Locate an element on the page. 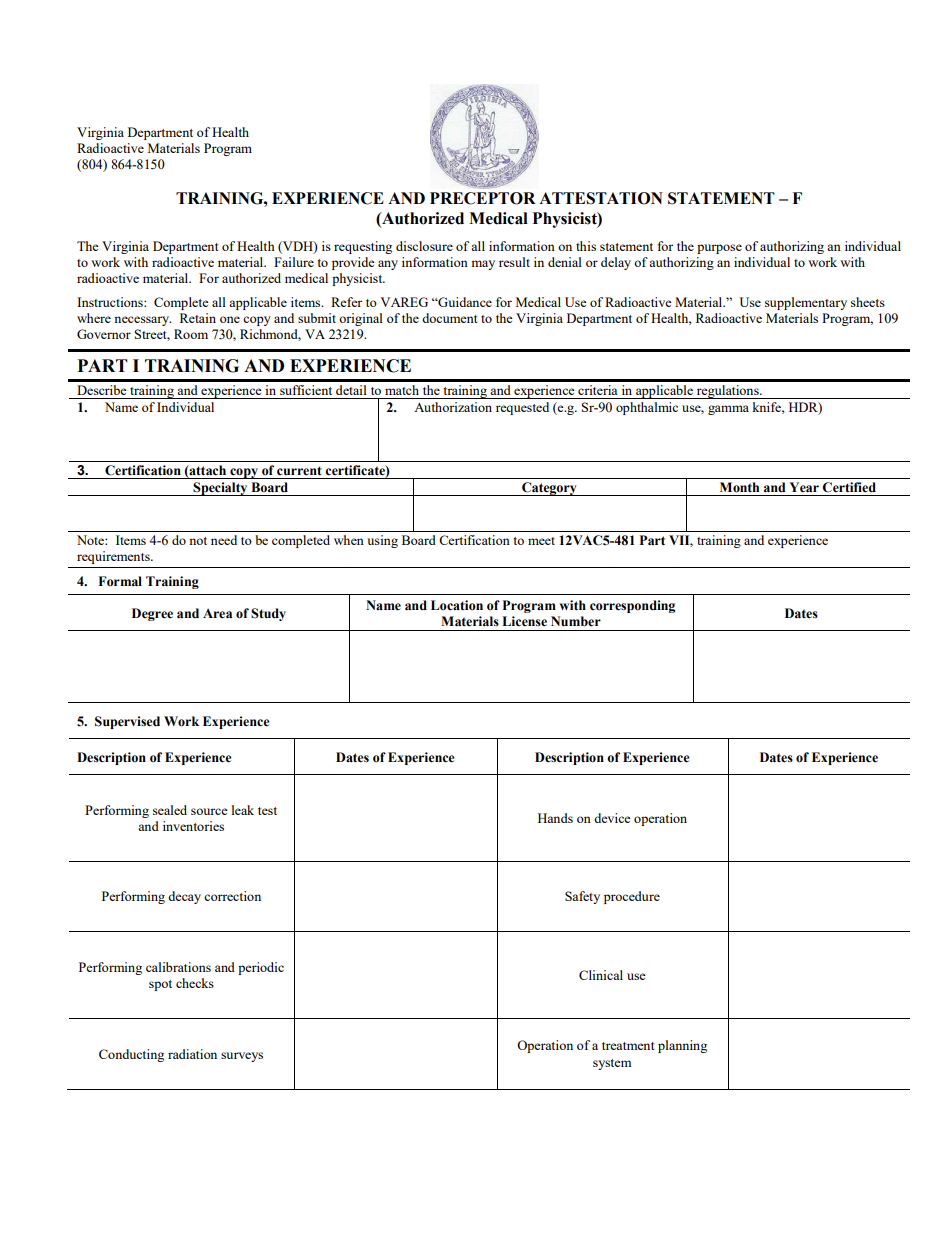 The height and width of the page is (1233, 952). Failure is located at coordinates (294, 262).
